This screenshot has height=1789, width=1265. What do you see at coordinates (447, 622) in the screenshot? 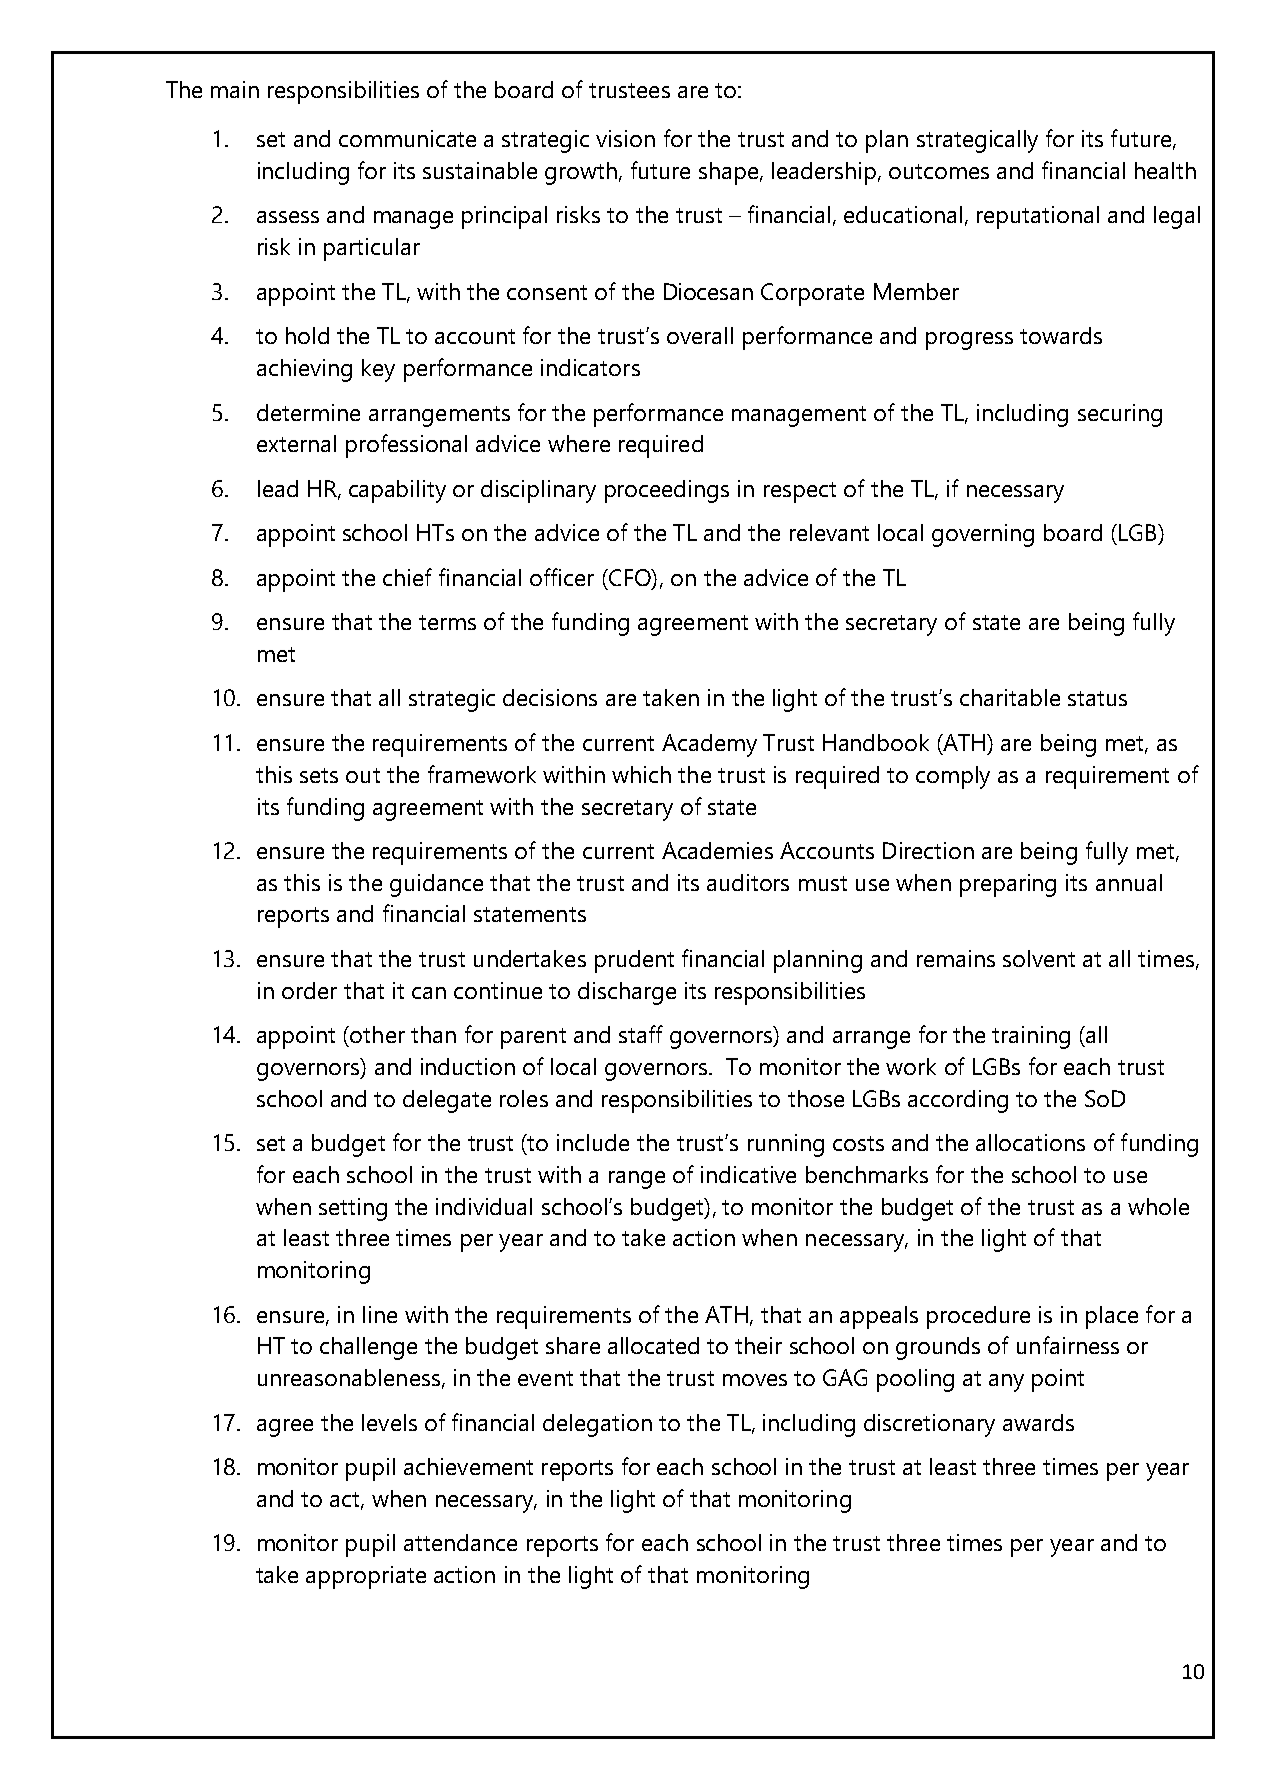
I see `terms` at bounding box center [447, 622].
